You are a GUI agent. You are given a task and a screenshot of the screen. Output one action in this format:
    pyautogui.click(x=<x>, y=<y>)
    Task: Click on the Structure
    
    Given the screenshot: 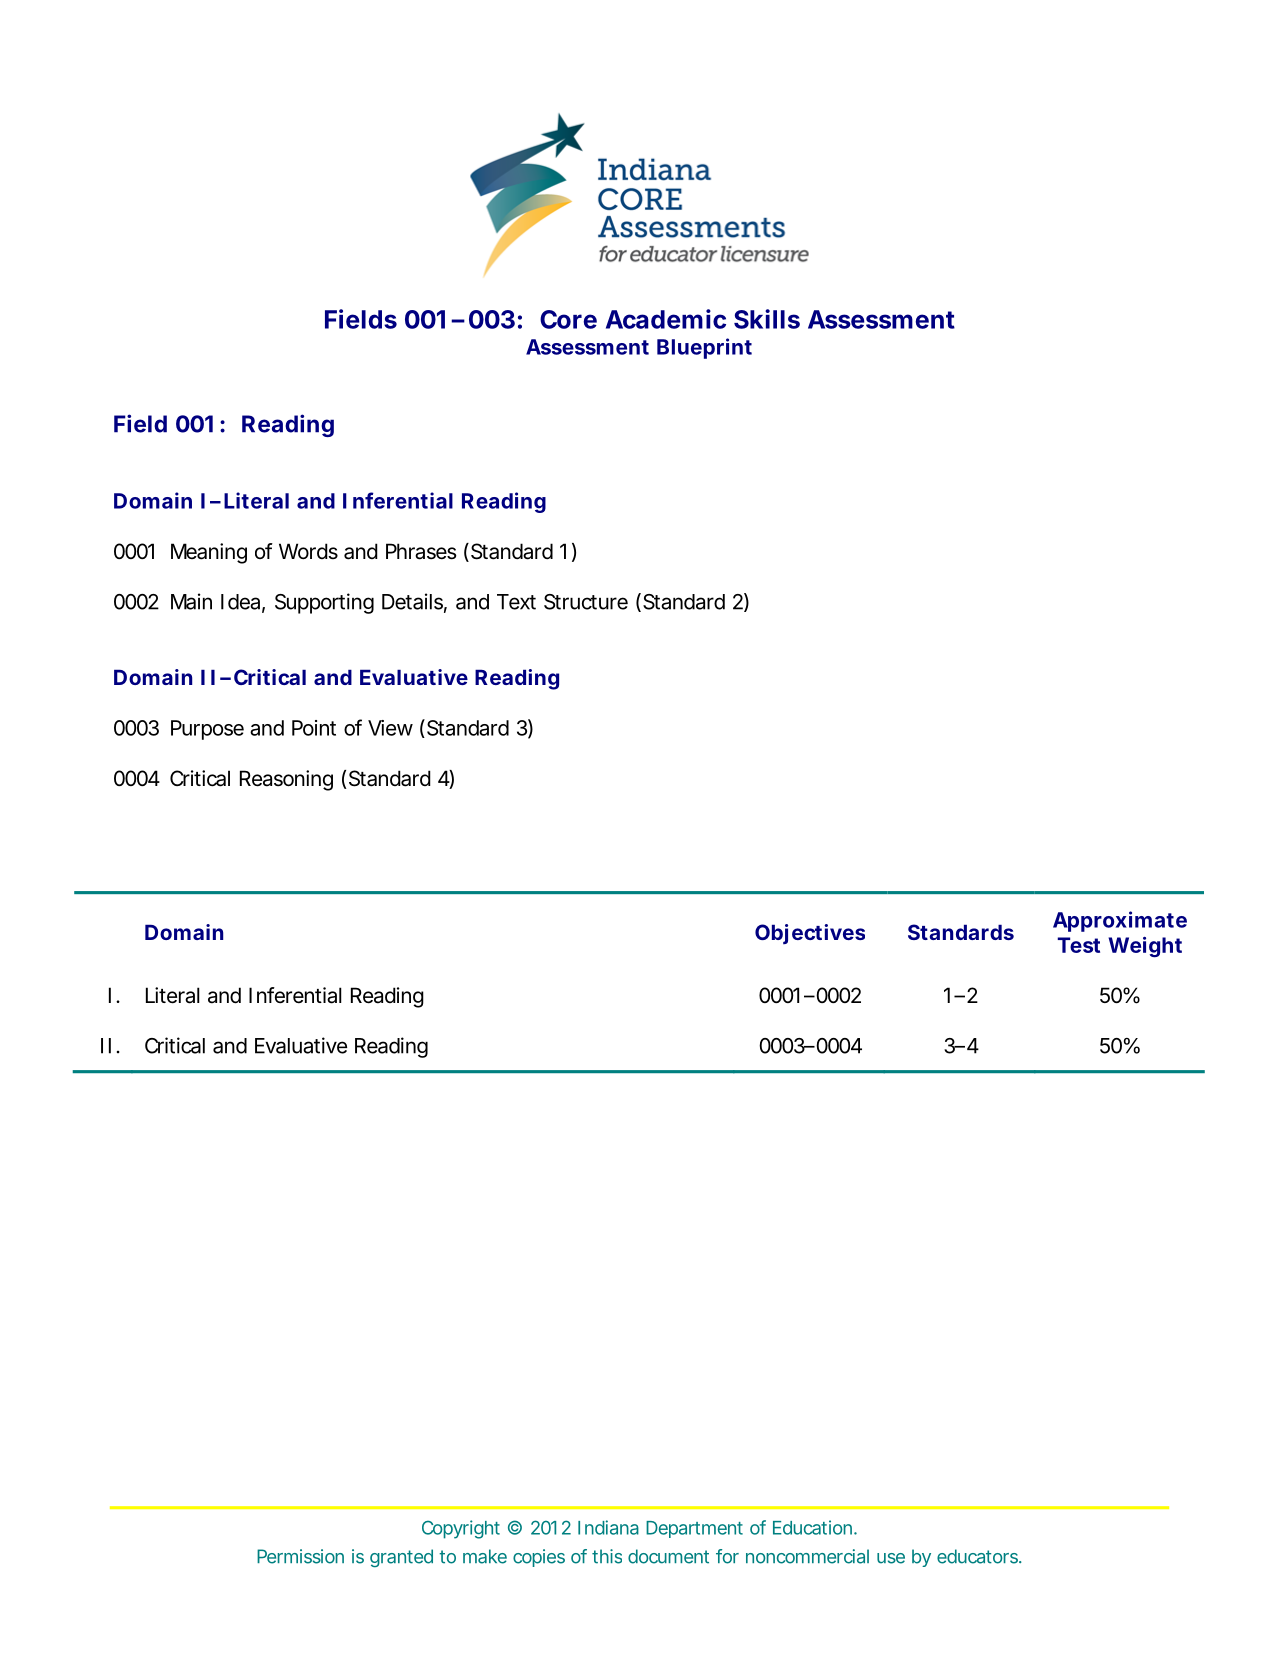 What is the action you would take?
    pyautogui.click(x=586, y=602)
